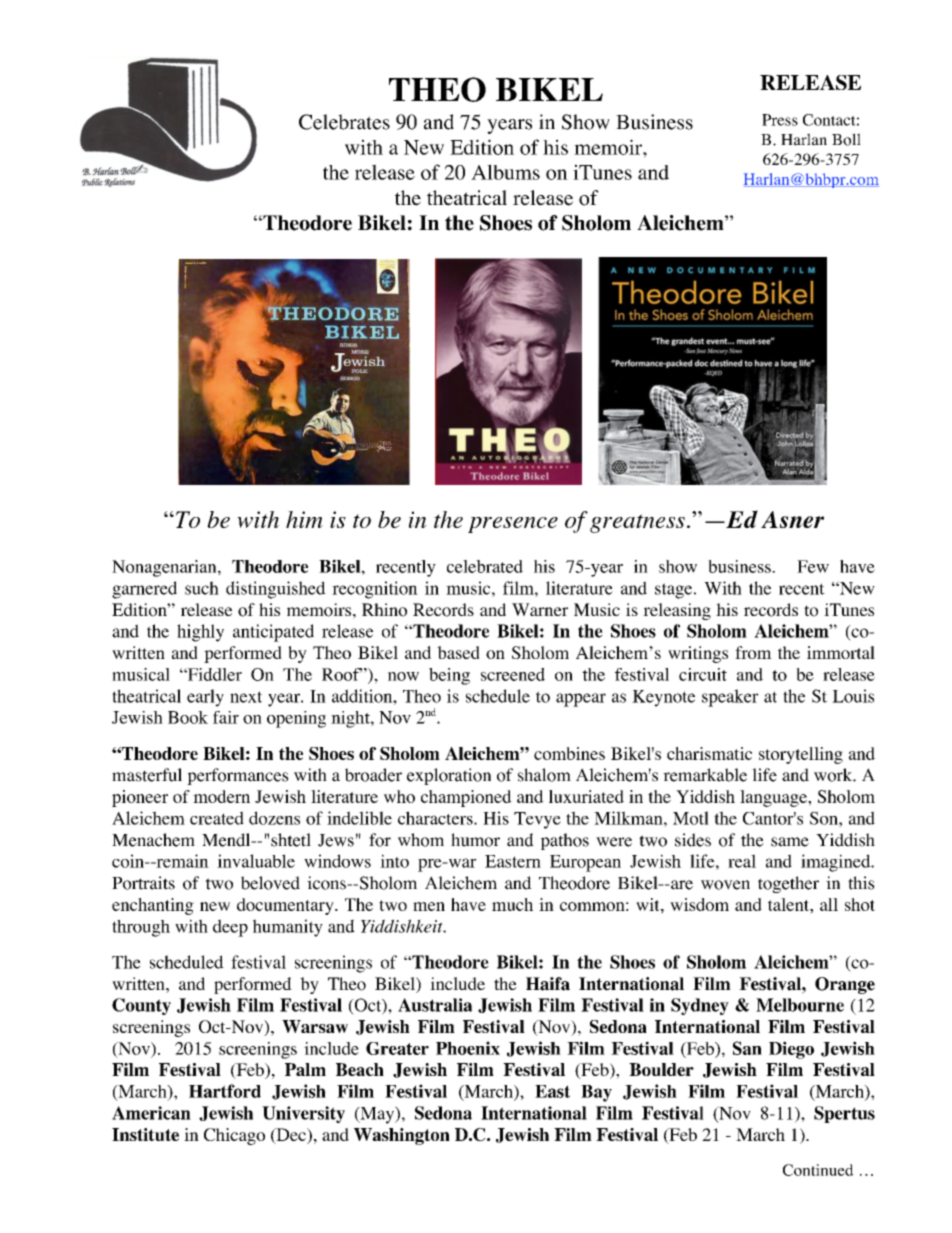  What do you see at coordinates (505, 172) in the screenshot?
I see `Albums` at bounding box center [505, 172].
